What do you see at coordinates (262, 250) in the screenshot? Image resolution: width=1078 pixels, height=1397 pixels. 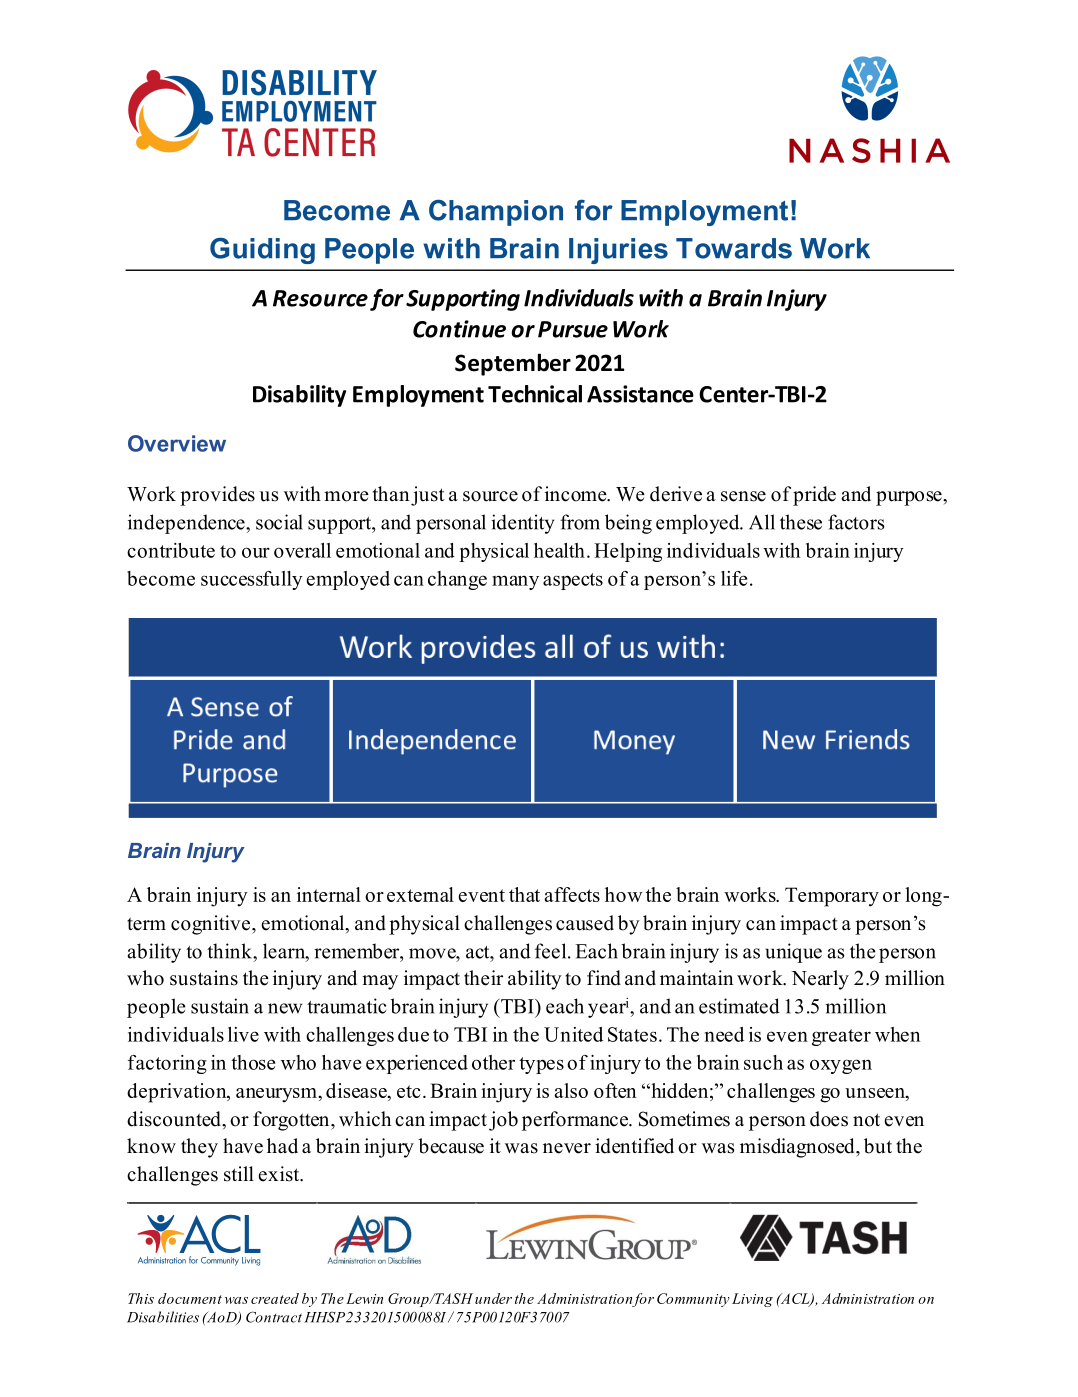 I see `Guiding` at bounding box center [262, 250].
